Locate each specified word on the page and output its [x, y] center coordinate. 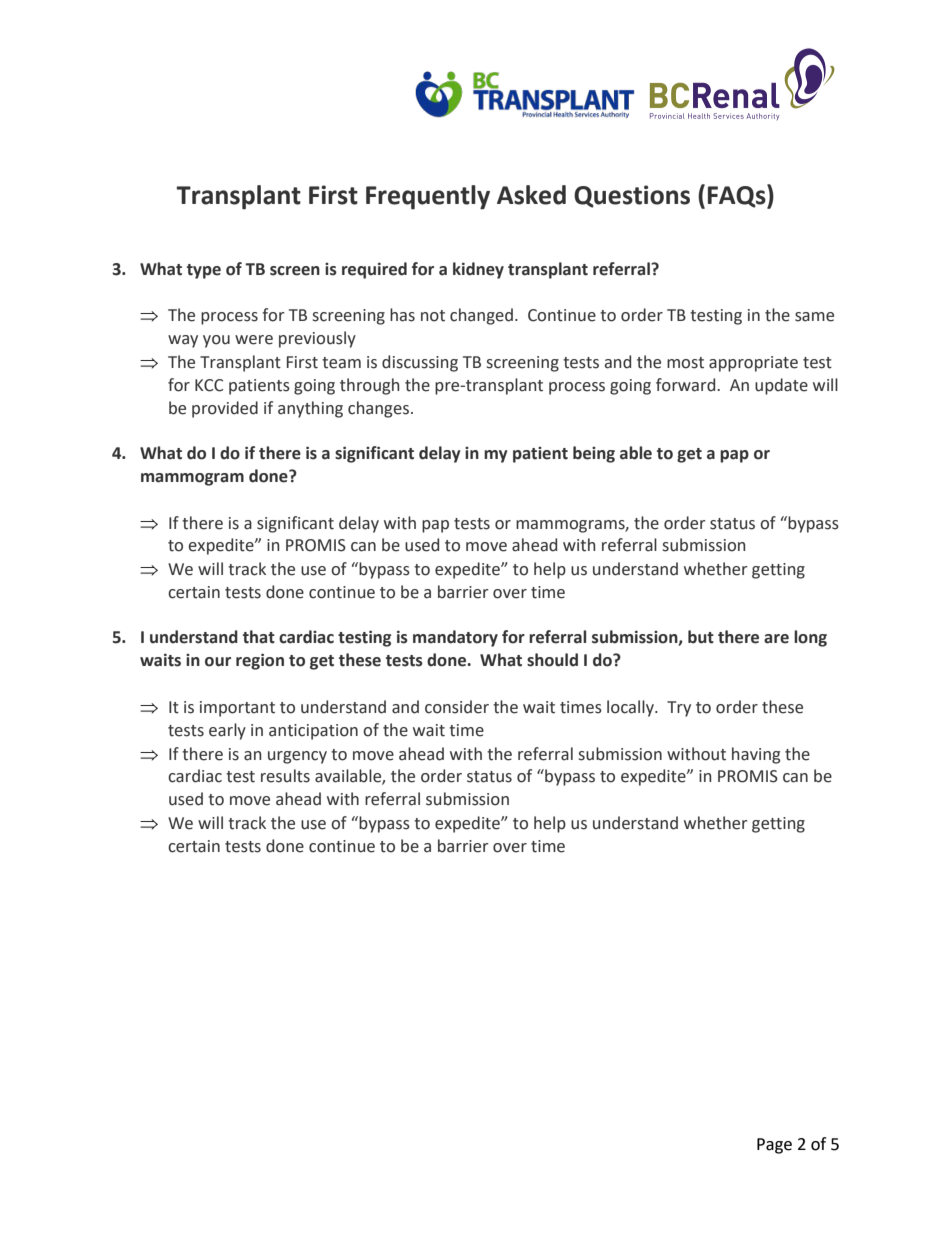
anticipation [313, 732]
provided [225, 409]
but [701, 637]
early [227, 731]
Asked [531, 195]
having [756, 755]
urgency [297, 757]
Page [774, 1146]
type [204, 271]
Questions [632, 196]
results [285, 776]
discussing [420, 363]
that [259, 637]
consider [457, 707]
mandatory [455, 638]
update [781, 386]
